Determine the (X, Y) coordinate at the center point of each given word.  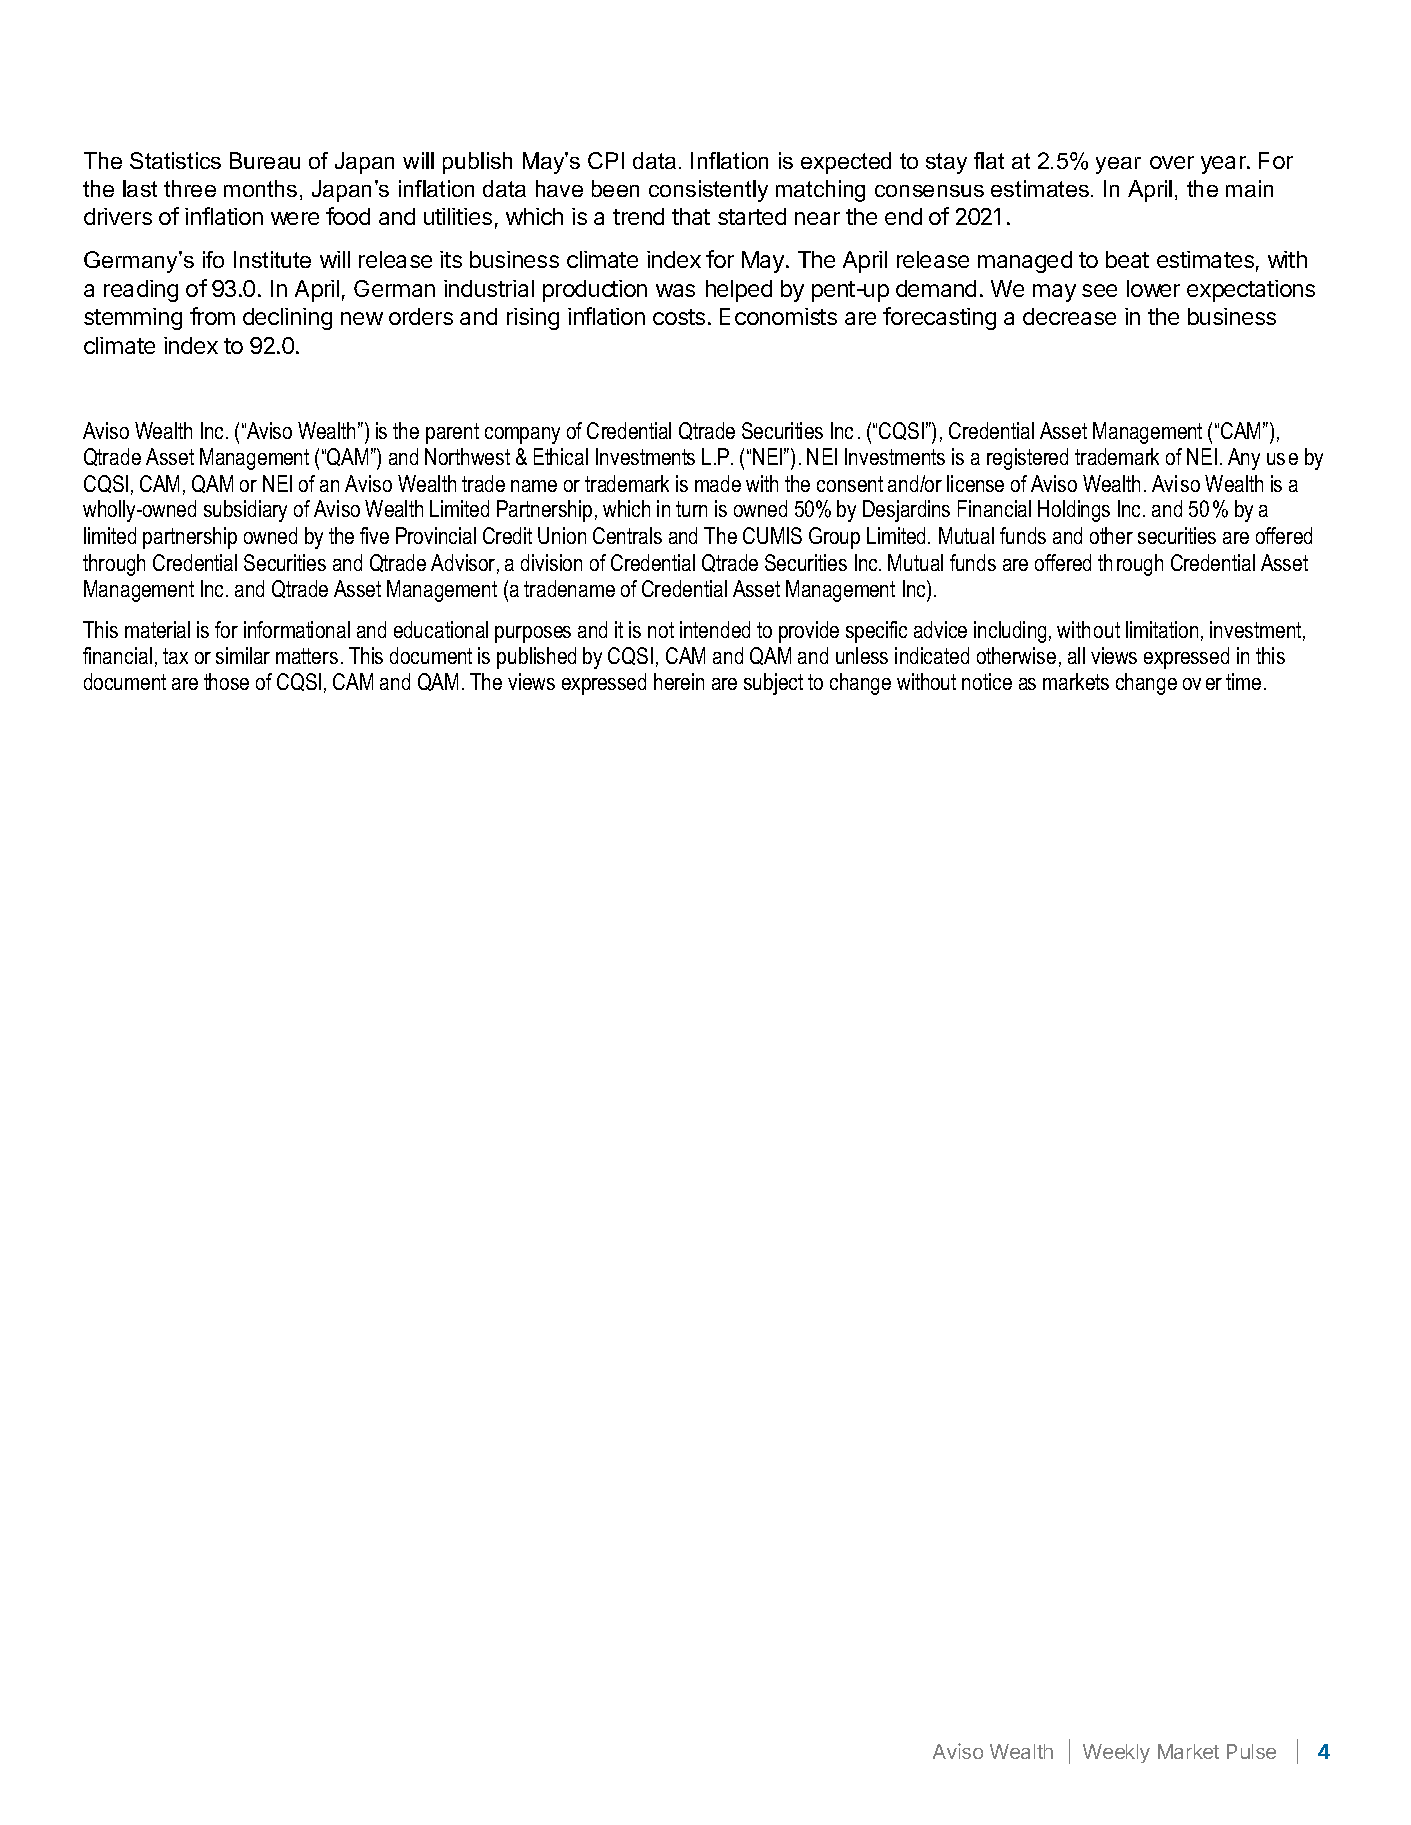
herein (679, 681)
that (691, 216)
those (226, 681)
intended (715, 629)
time (1243, 681)
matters (307, 656)
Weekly (1116, 1753)
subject (773, 684)
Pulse (1251, 1751)
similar (243, 655)
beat (1127, 259)
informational (297, 629)
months (260, 188)
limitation (1162, 629)
